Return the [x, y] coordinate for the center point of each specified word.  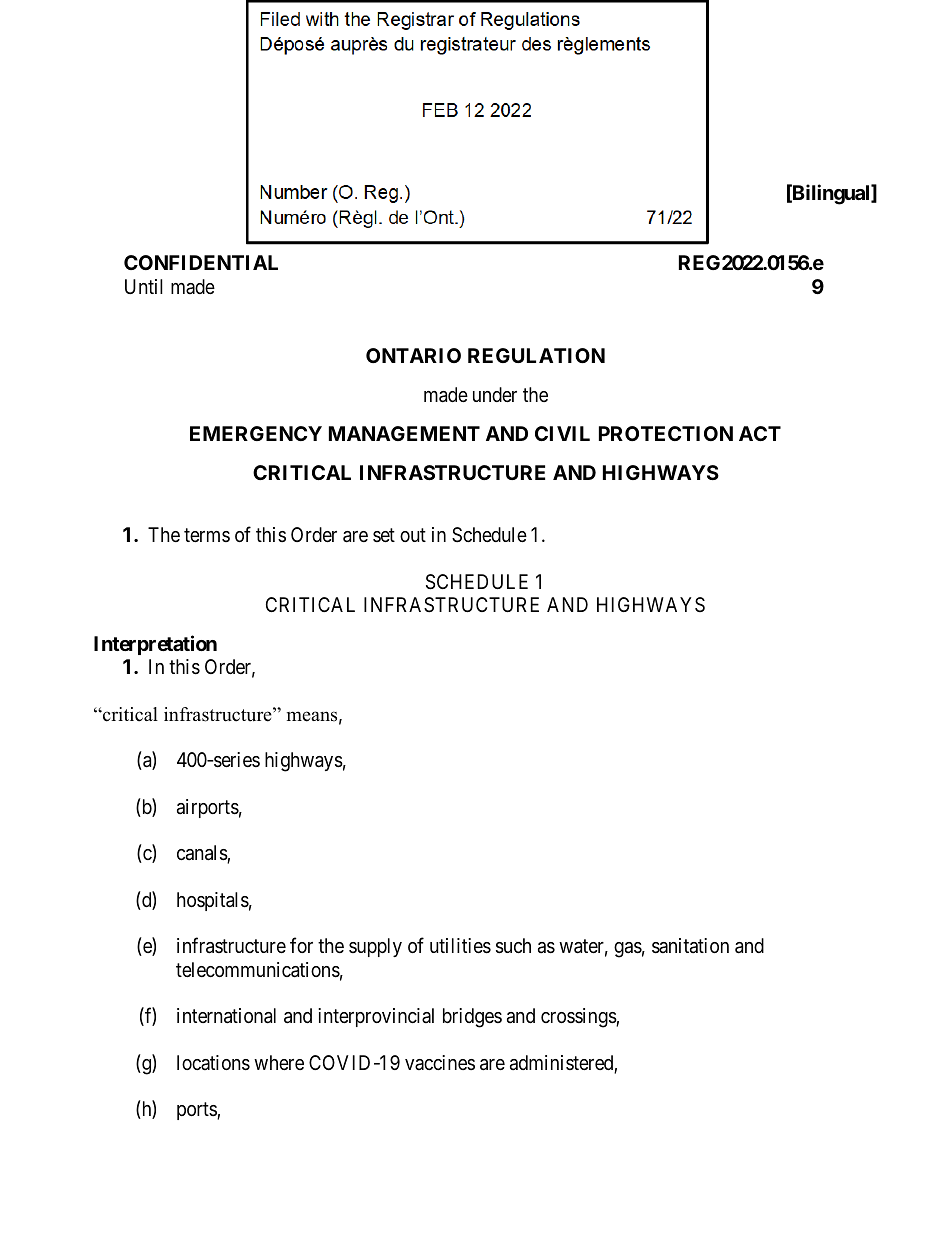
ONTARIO [413, 355]
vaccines [440, 1062]
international [226, 1016]
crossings [579, 1018]
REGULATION [536, 355]
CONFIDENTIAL [201, 262]
